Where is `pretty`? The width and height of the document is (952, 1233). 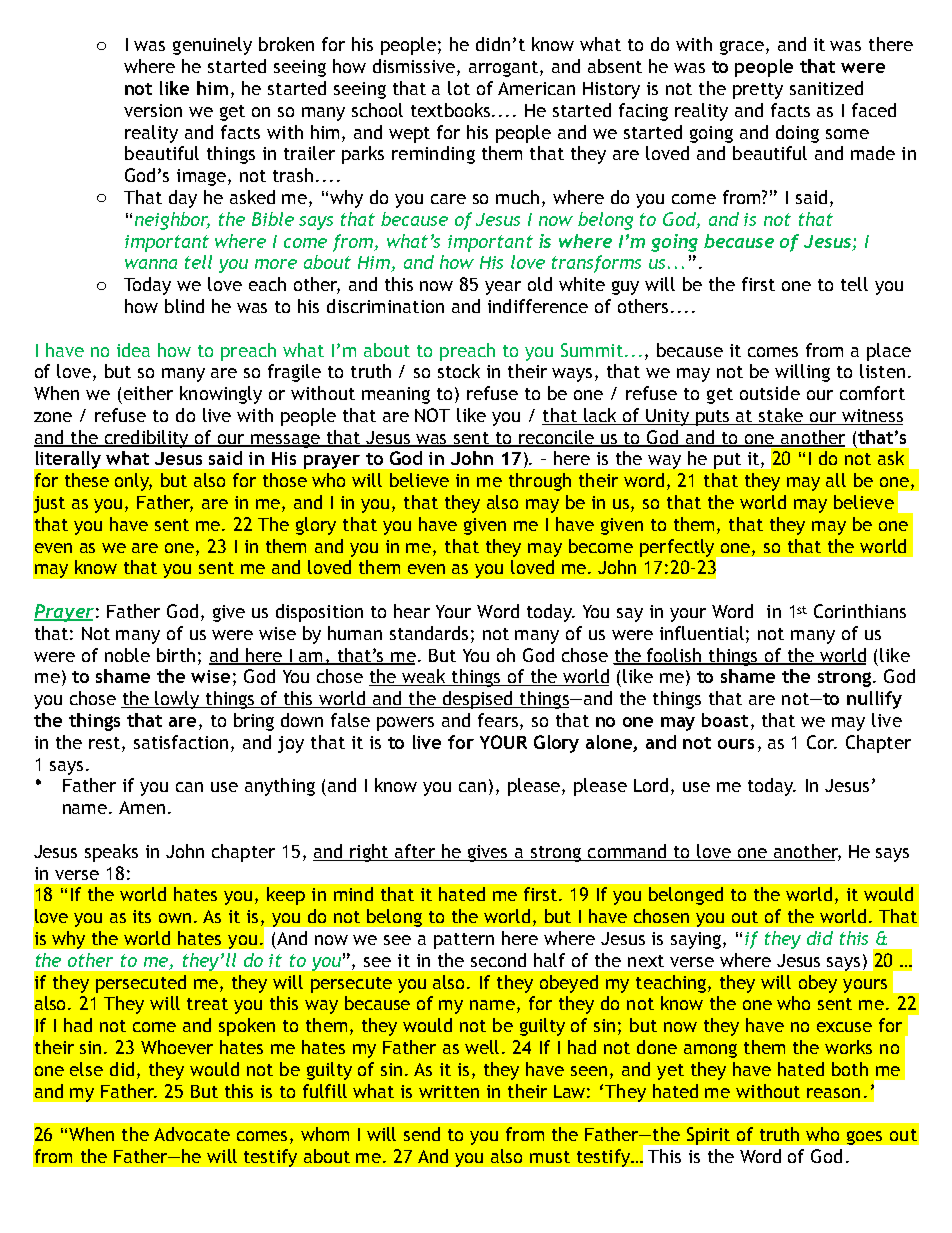 pretty is located at coordinates (758, 91).
